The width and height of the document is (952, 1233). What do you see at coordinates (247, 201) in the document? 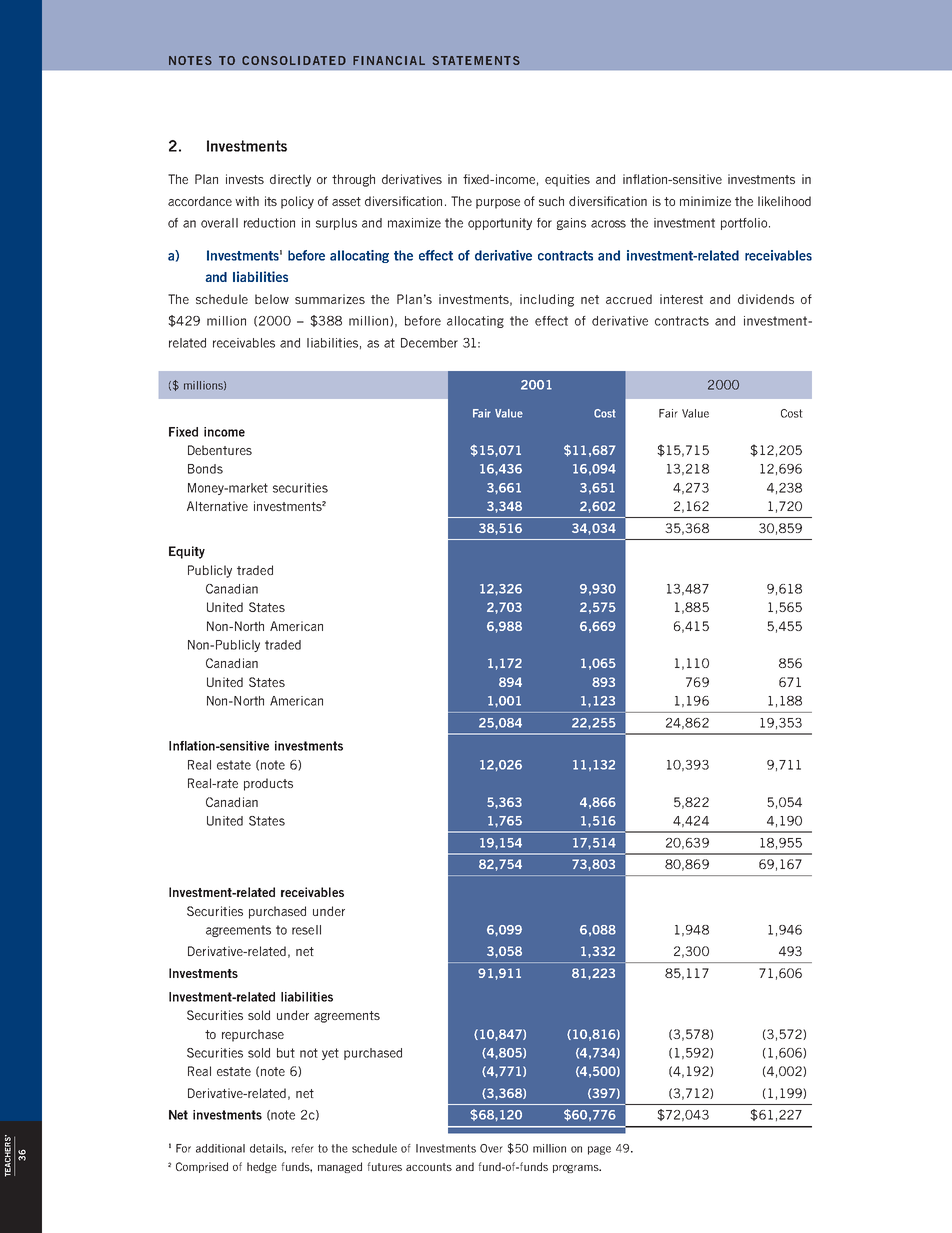
I see `with` at bounding box center [247, 201].
